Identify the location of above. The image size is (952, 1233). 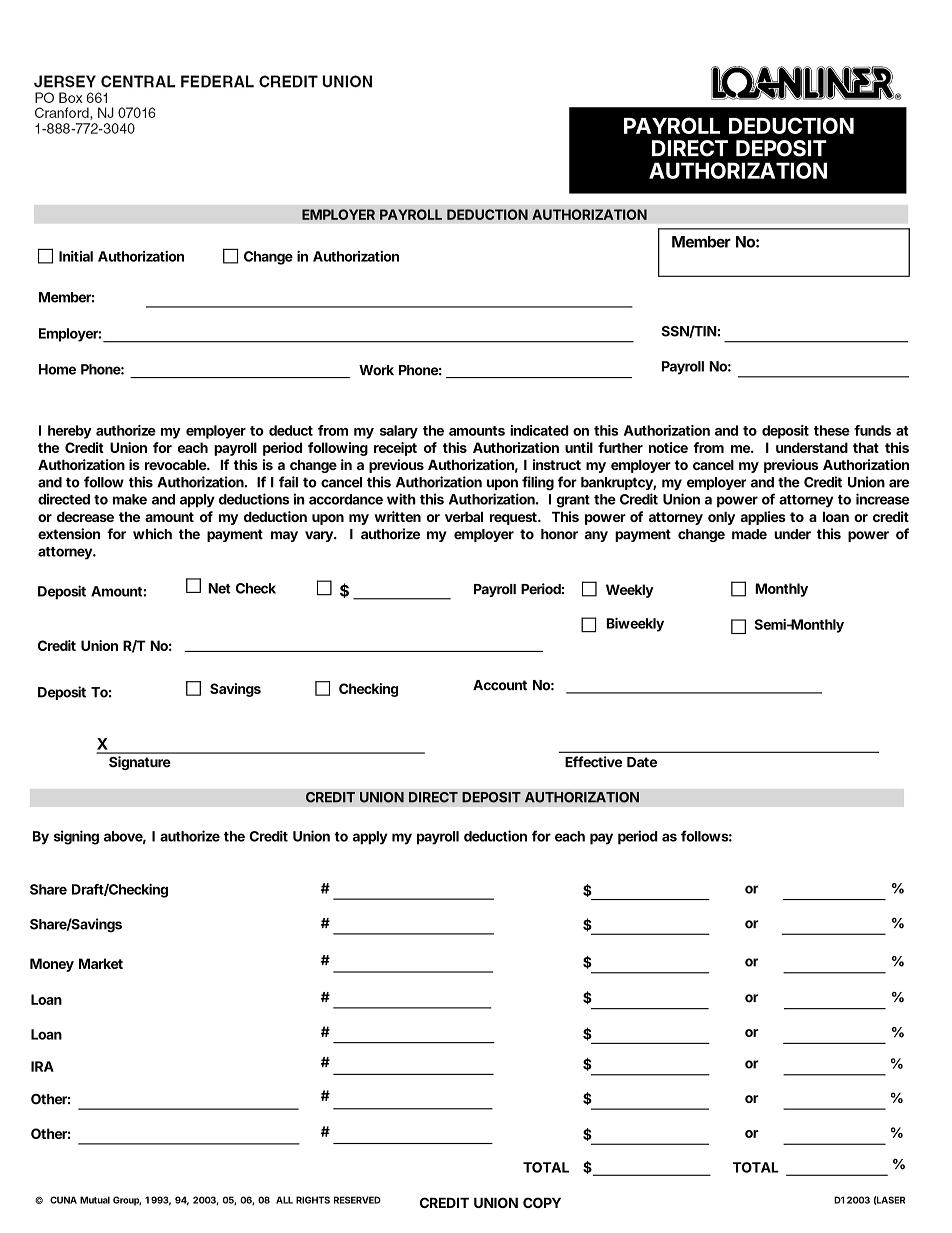
(125, 837).
